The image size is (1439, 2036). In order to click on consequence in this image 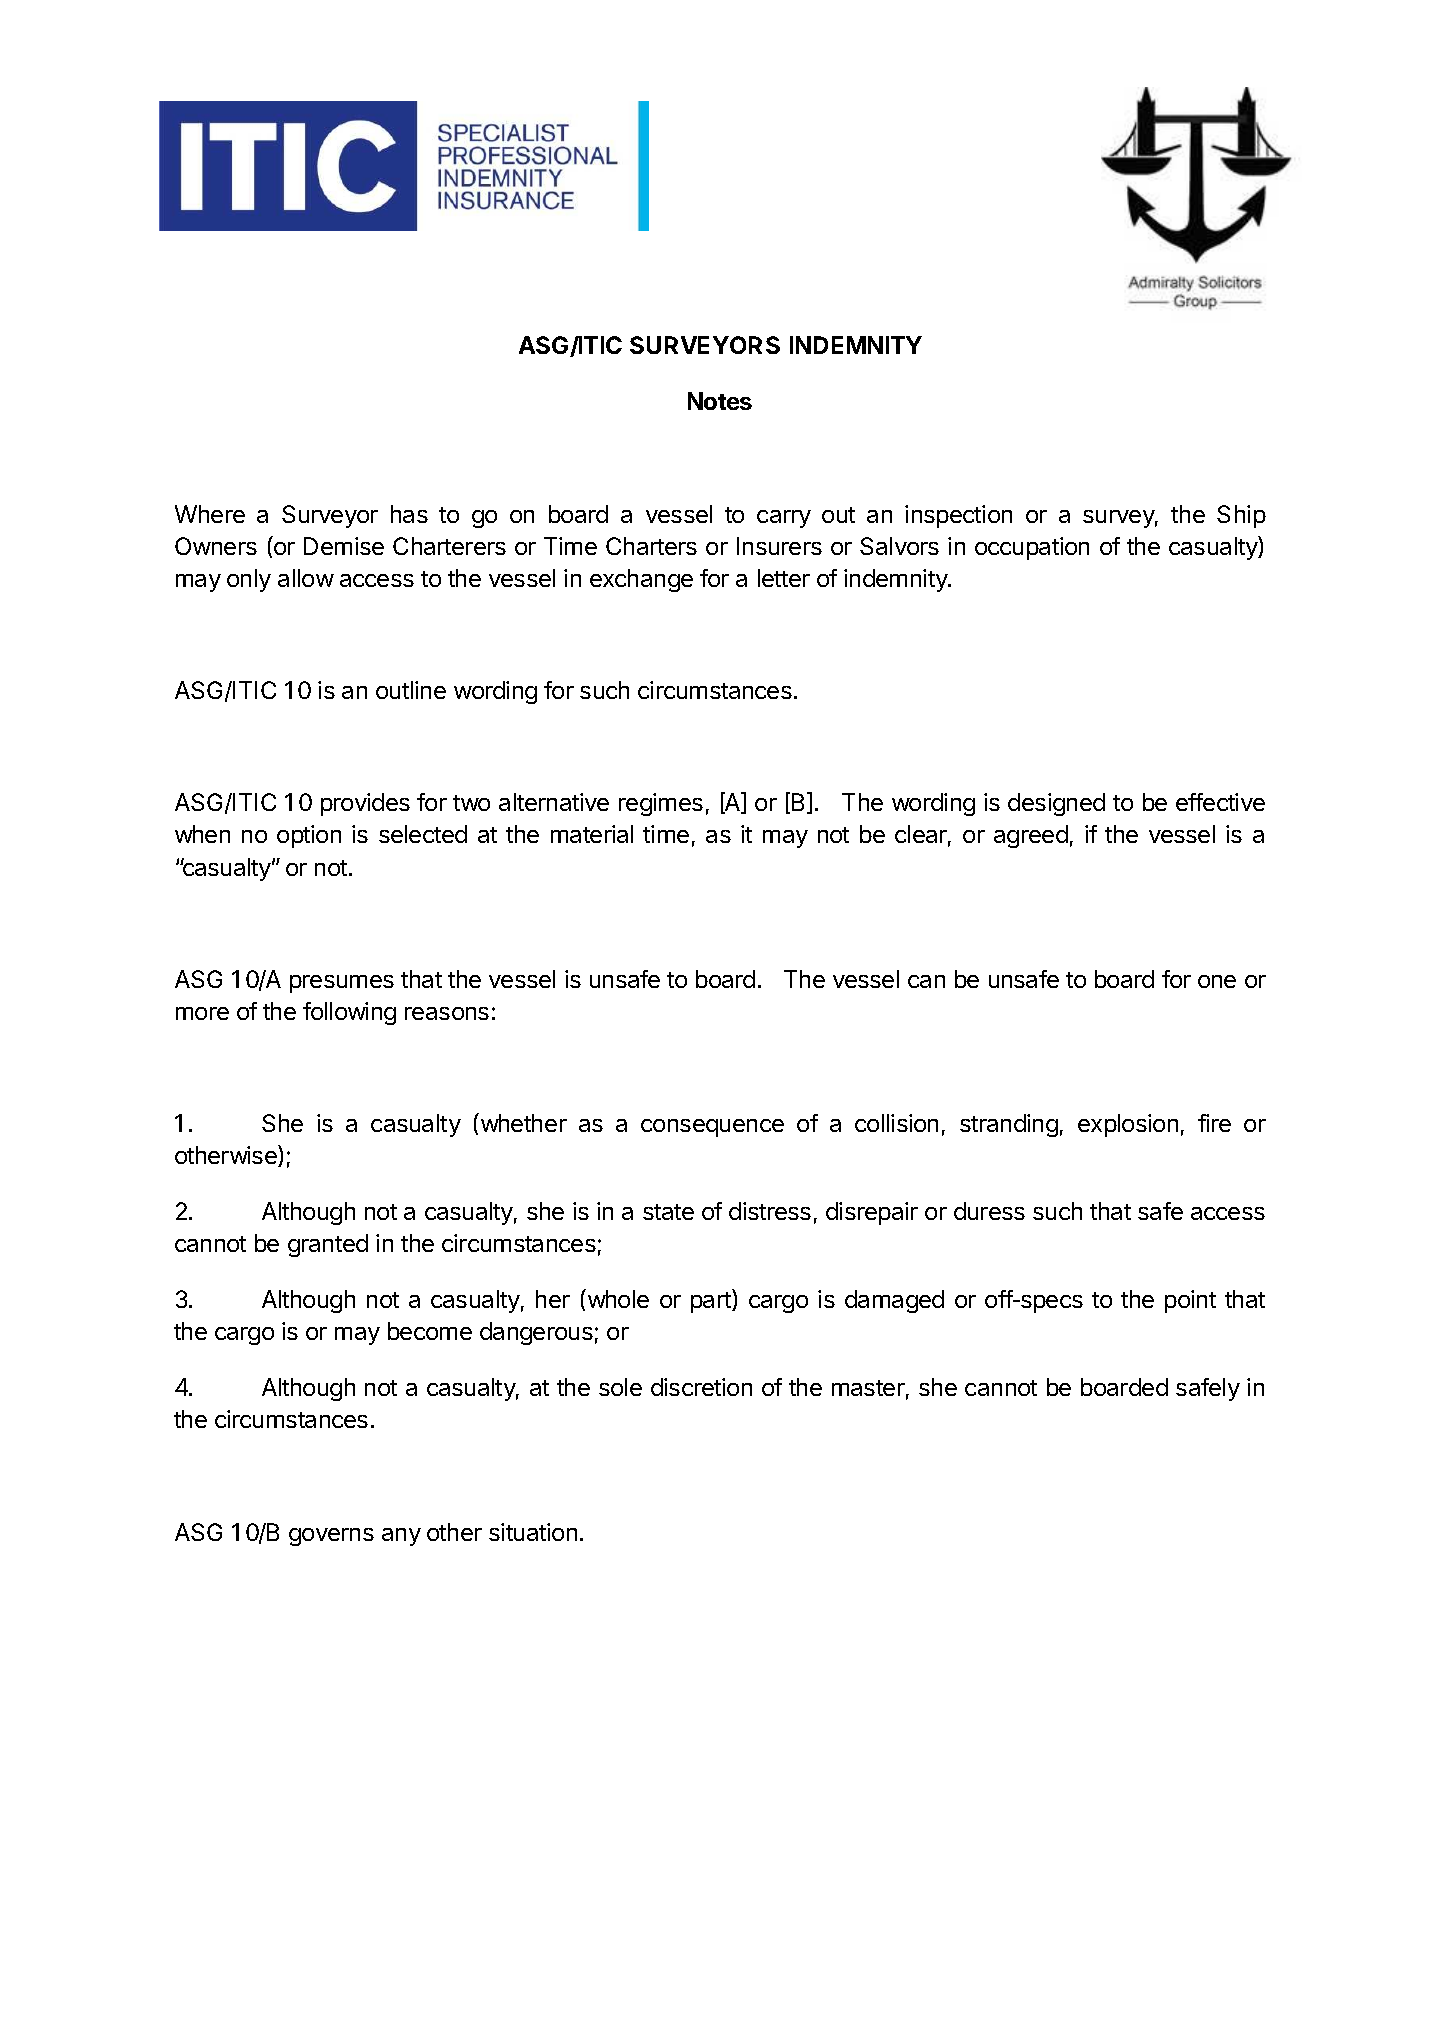, I will do `click(712, 1128)`.
